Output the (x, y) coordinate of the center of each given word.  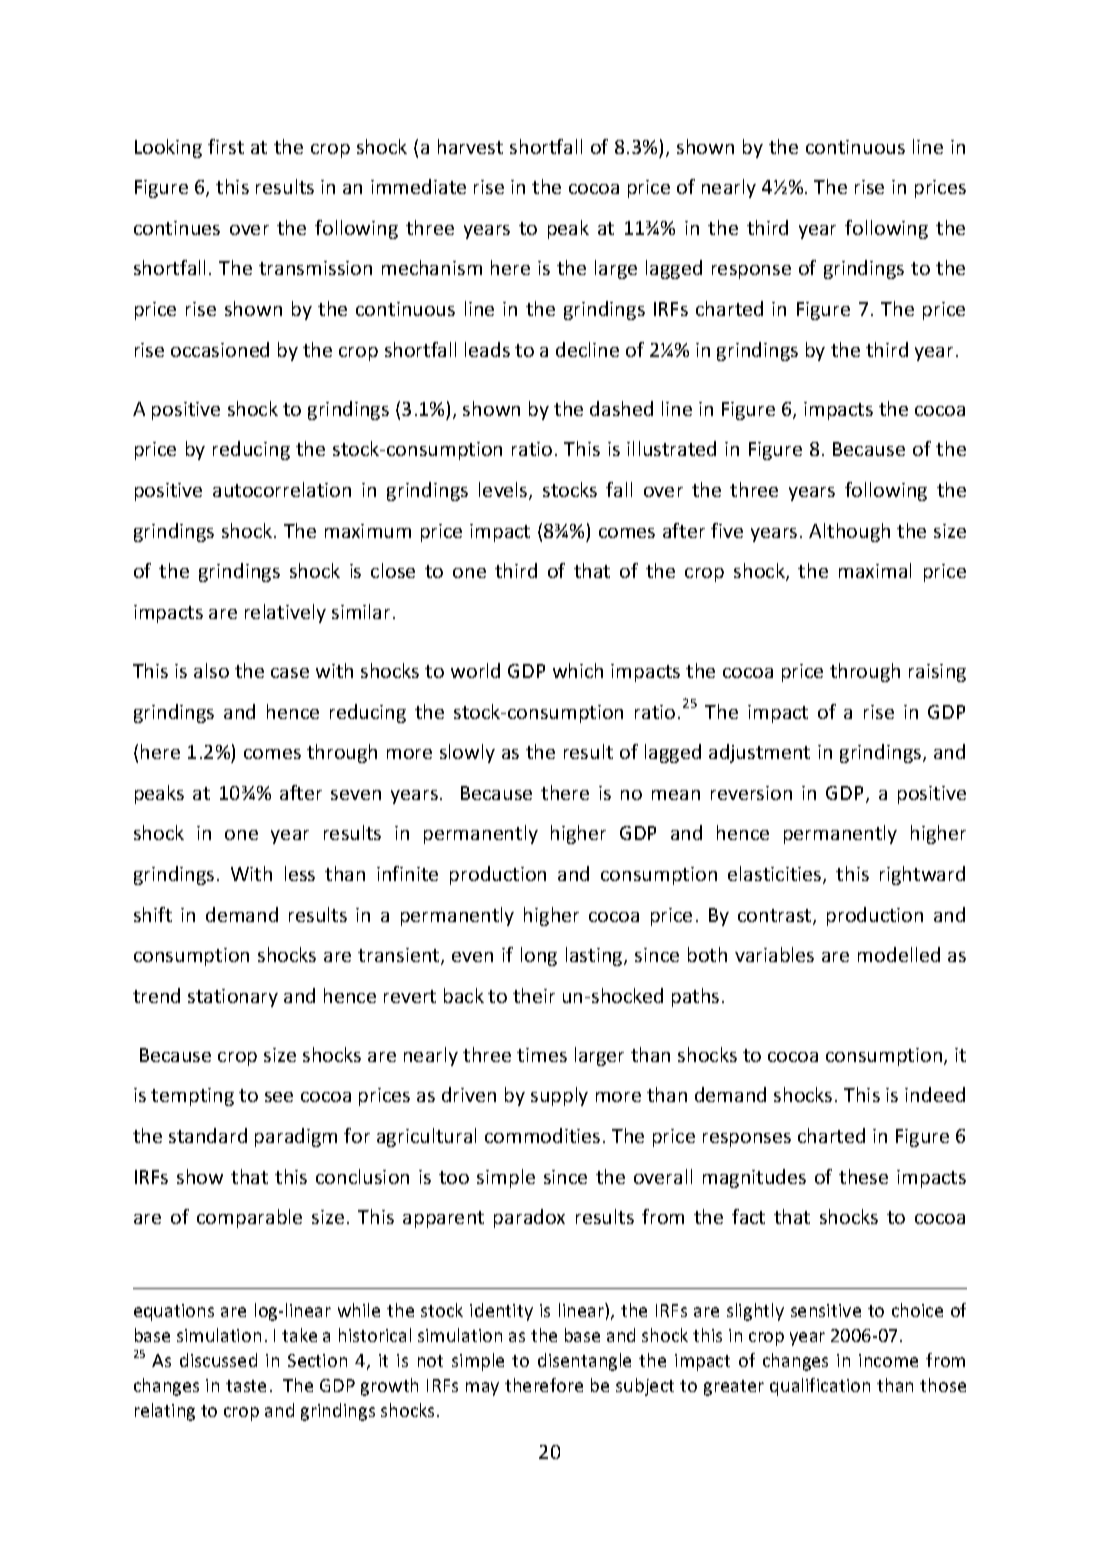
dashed (621, 408)
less (300, 873)
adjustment (759, 753)
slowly (467, 753)
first (226, 146)
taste (246, 1386)
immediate (418, 186)
